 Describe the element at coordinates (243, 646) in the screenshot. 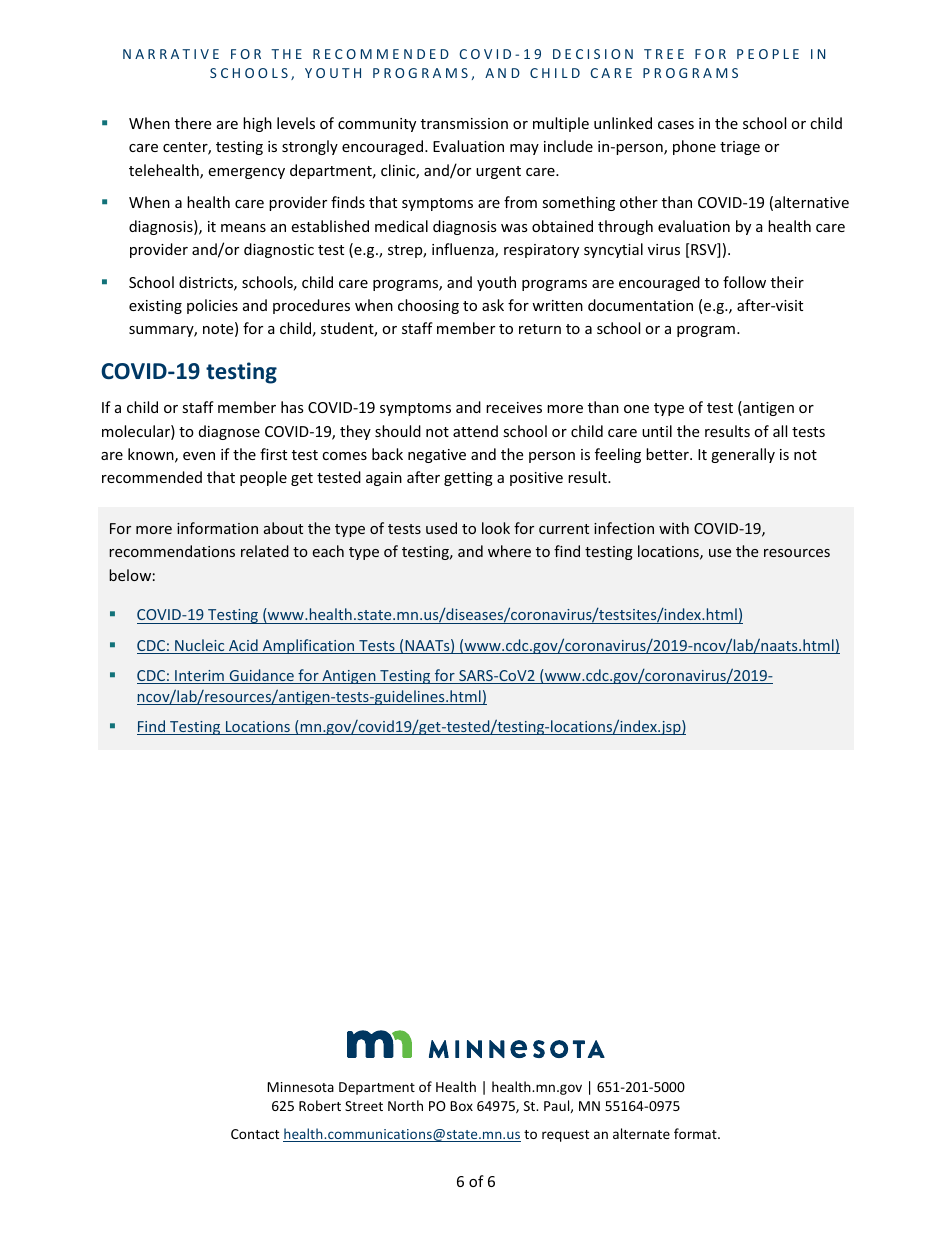

I see `Acid` at that location.
